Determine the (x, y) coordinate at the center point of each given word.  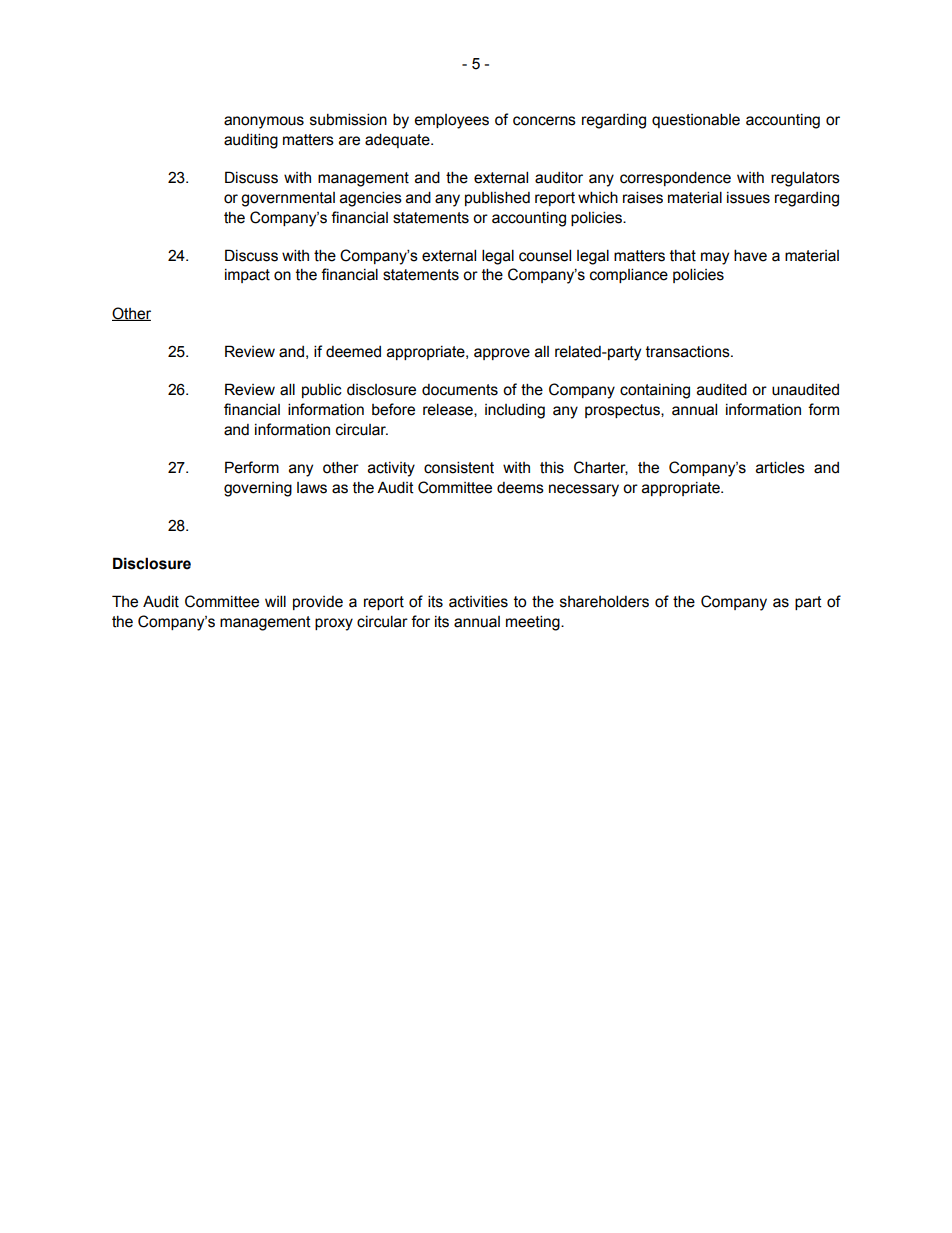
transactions (689, 352)
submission (348, 119)
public (322, 390)
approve (502, 354)
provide (318, 603)
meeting (534, 623)
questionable (696, 120)
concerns (544, 121)
